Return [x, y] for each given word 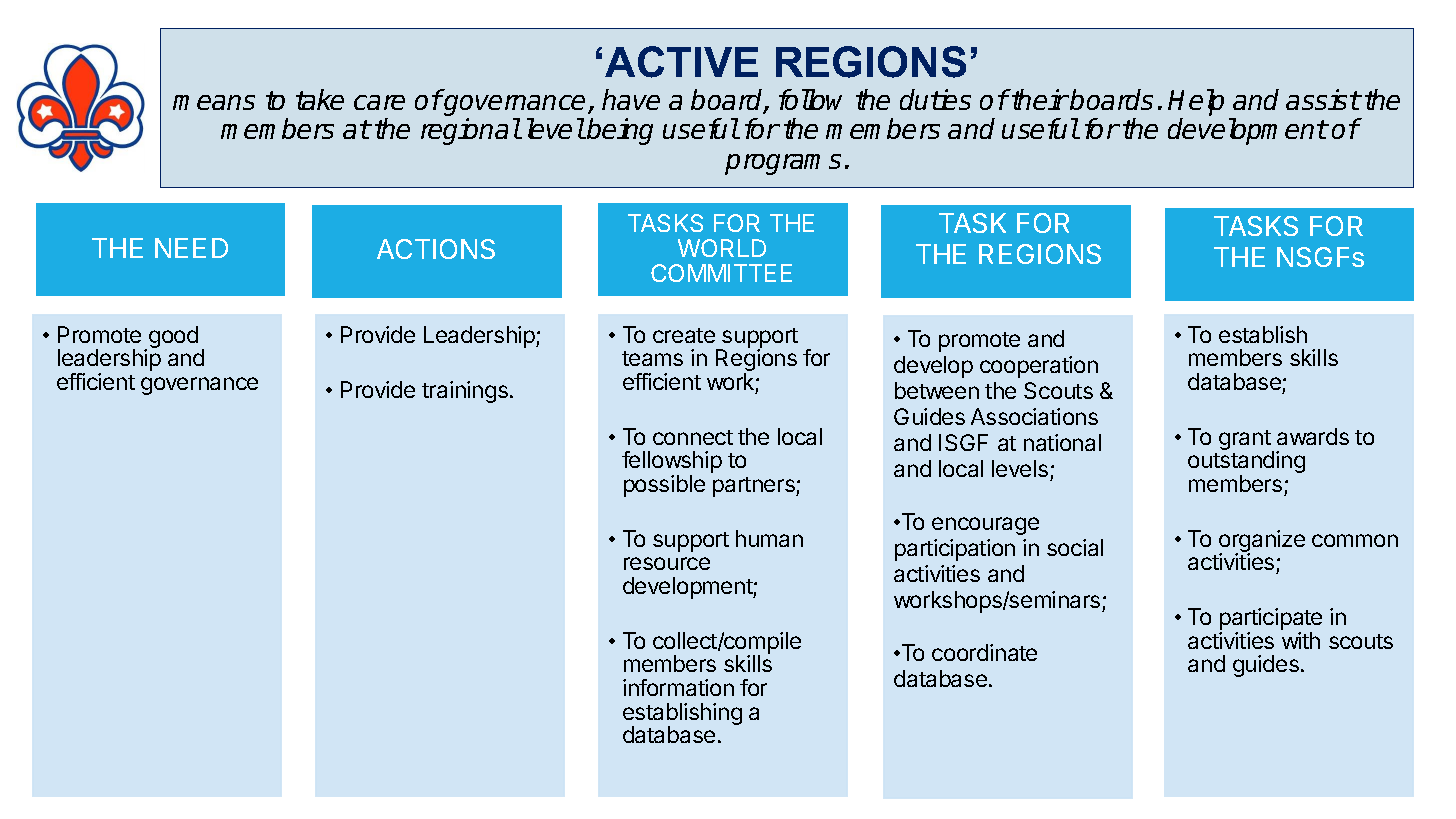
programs [783, 164]
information [678, 687]
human [769, 538]
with [1301, 640]
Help [1196, 102]
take [320, 99]
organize [1262, 542]
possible [664, 486]
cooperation [1039, 367]
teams [652, 358]
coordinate [984, 652]
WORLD [722, 248]
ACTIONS [436, 249]
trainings [466, 392]
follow [810, 99]
